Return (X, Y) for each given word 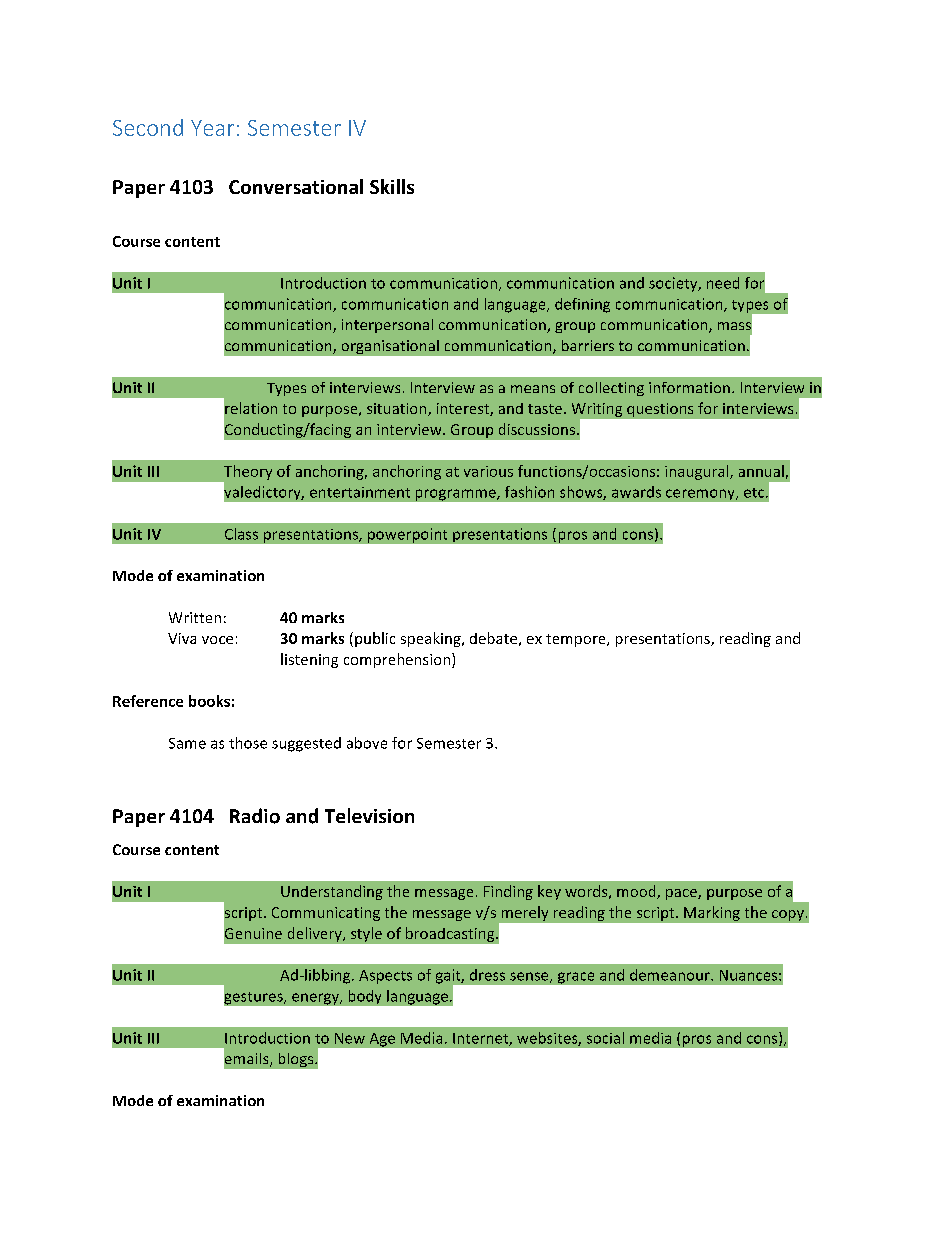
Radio (255, 816)
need (723, 283)
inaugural (698, 472)
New (350, 1038)
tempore (577, 640)
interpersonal (387, 326)
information (689, 387)
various (488, 471)
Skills (392, 186)
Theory (248, 472)
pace (682, 894)
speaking (432, 639)
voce (217, 640)
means (533, 389)
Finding (508, 892)
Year (212, 128)
